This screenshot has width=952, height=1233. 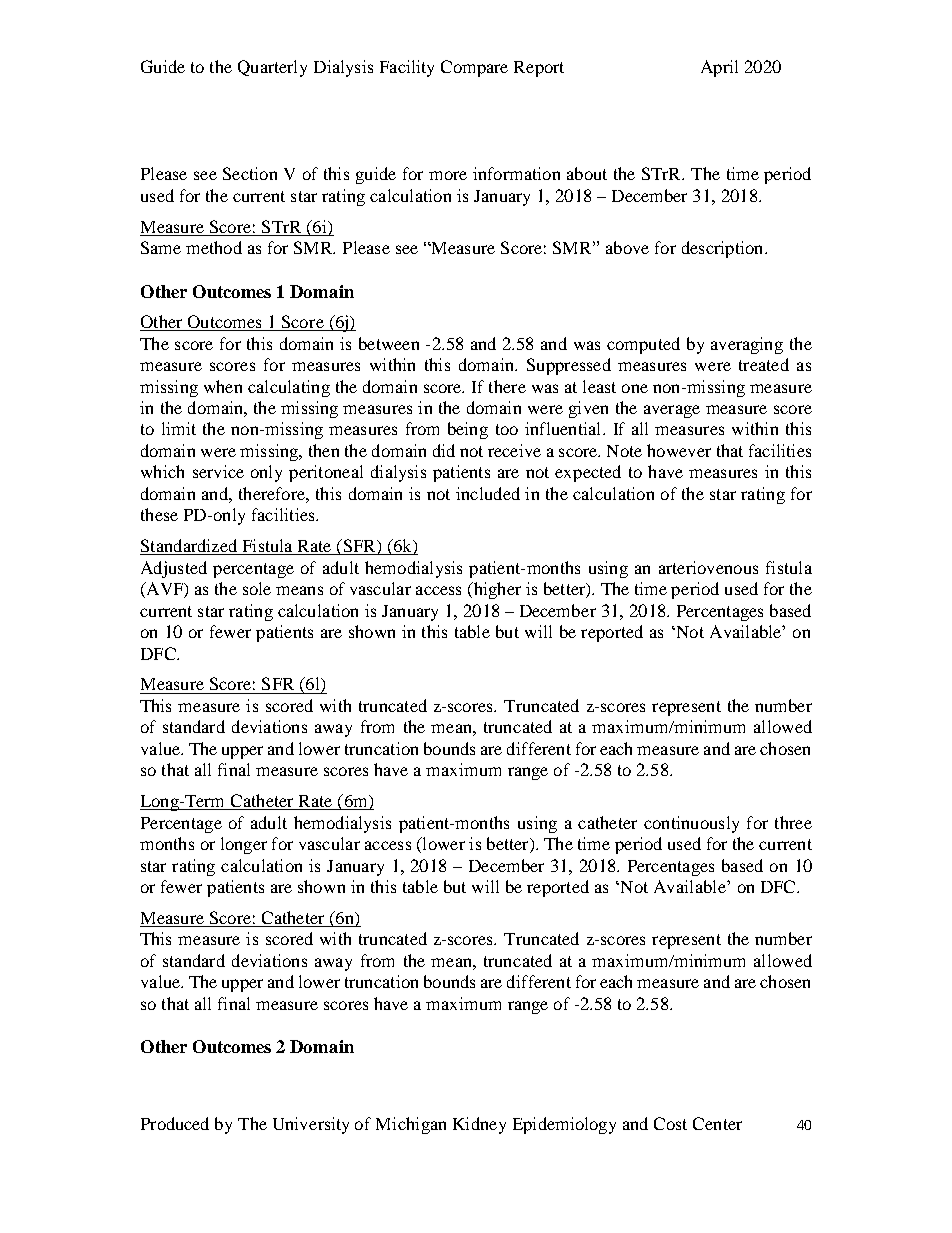 What do you see at coordinates (719, 68) in the screenshot?
I see `April` at bounding box center [719, 68].
